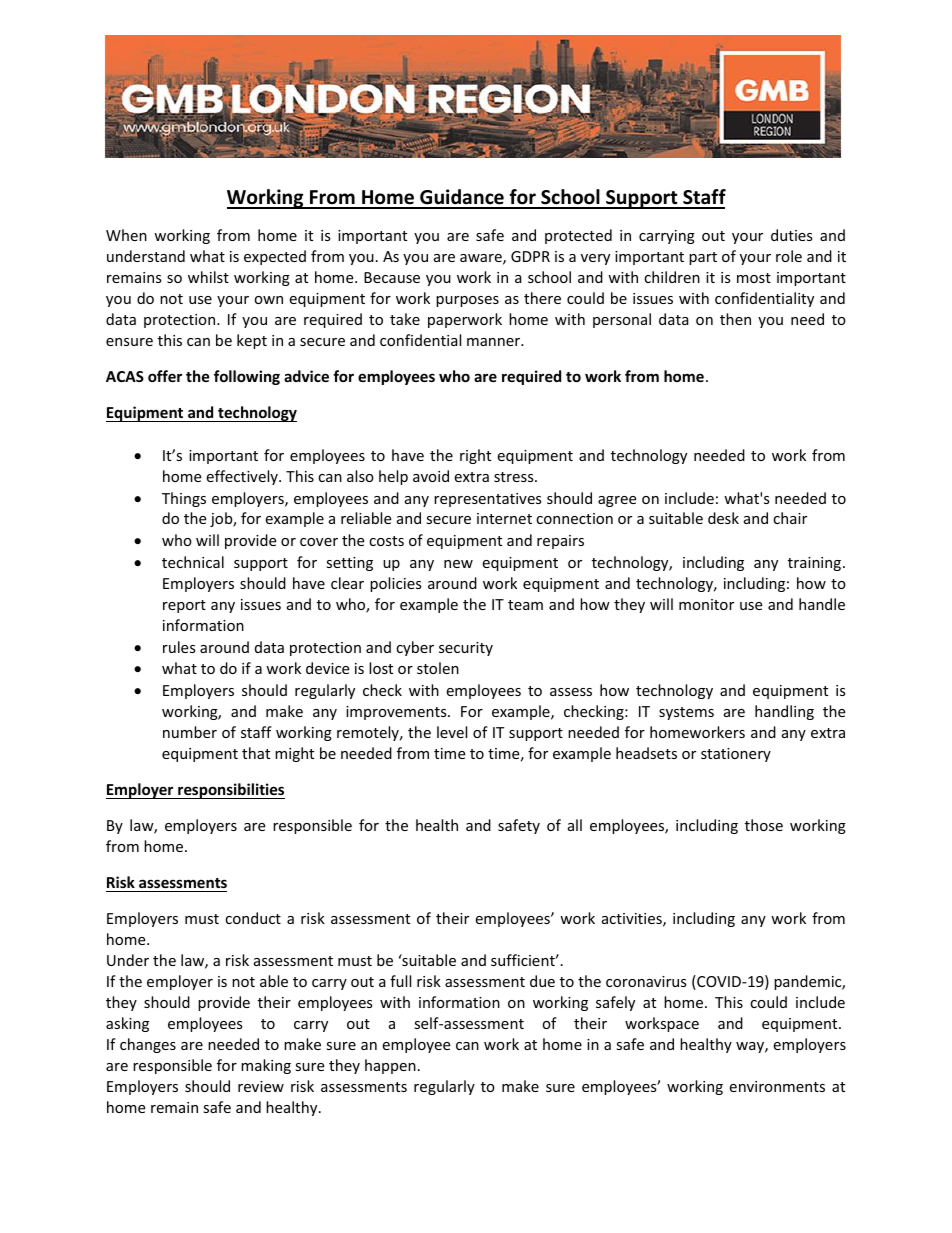 The height and width of the document is (1233, 952). Describe the element at coordinates (784, 712) in the document. I see `handling` at that location.
